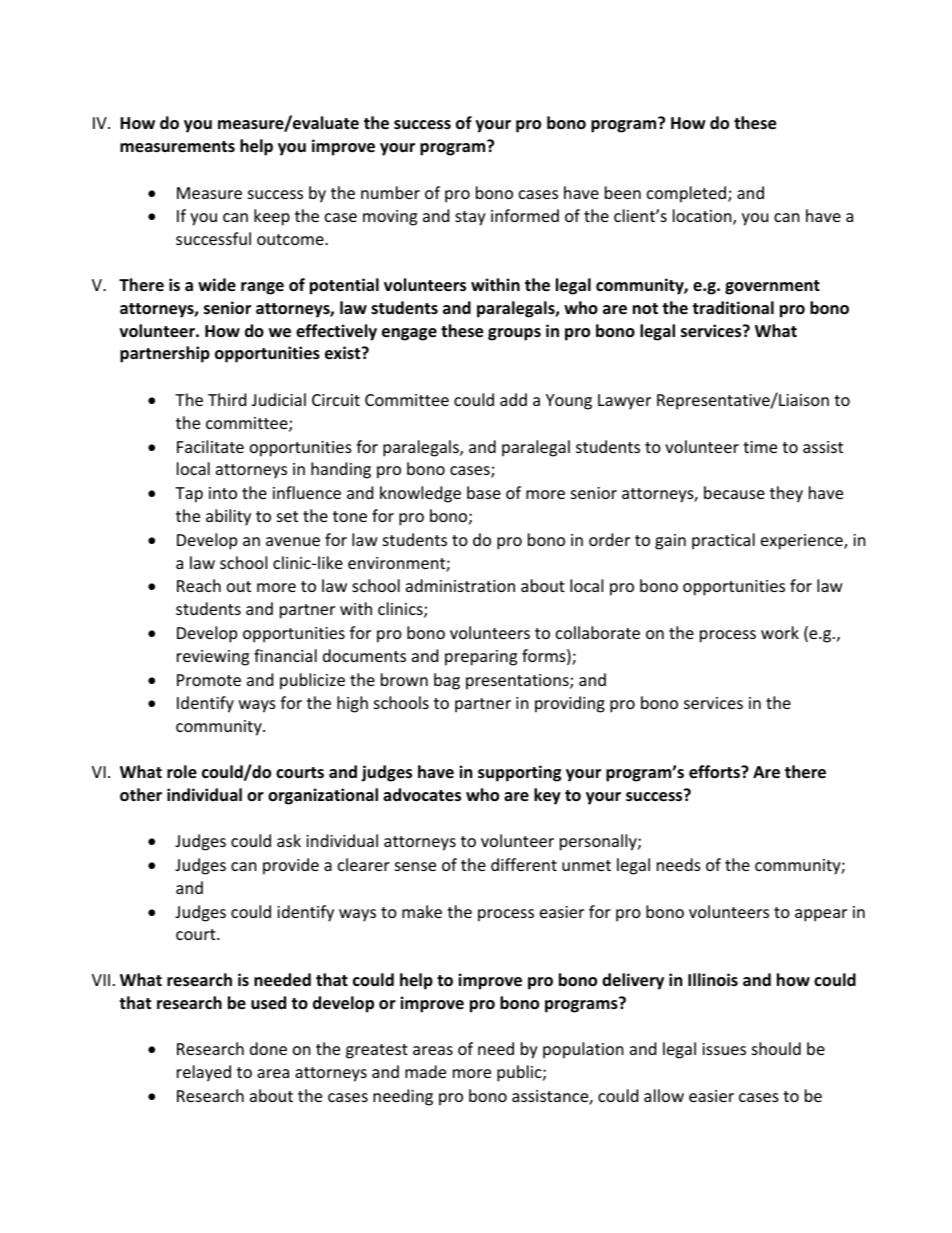 This image has height=1233, width=952. Describe the element at coordinates (513, 399) in the image. I see `add` at that location.
